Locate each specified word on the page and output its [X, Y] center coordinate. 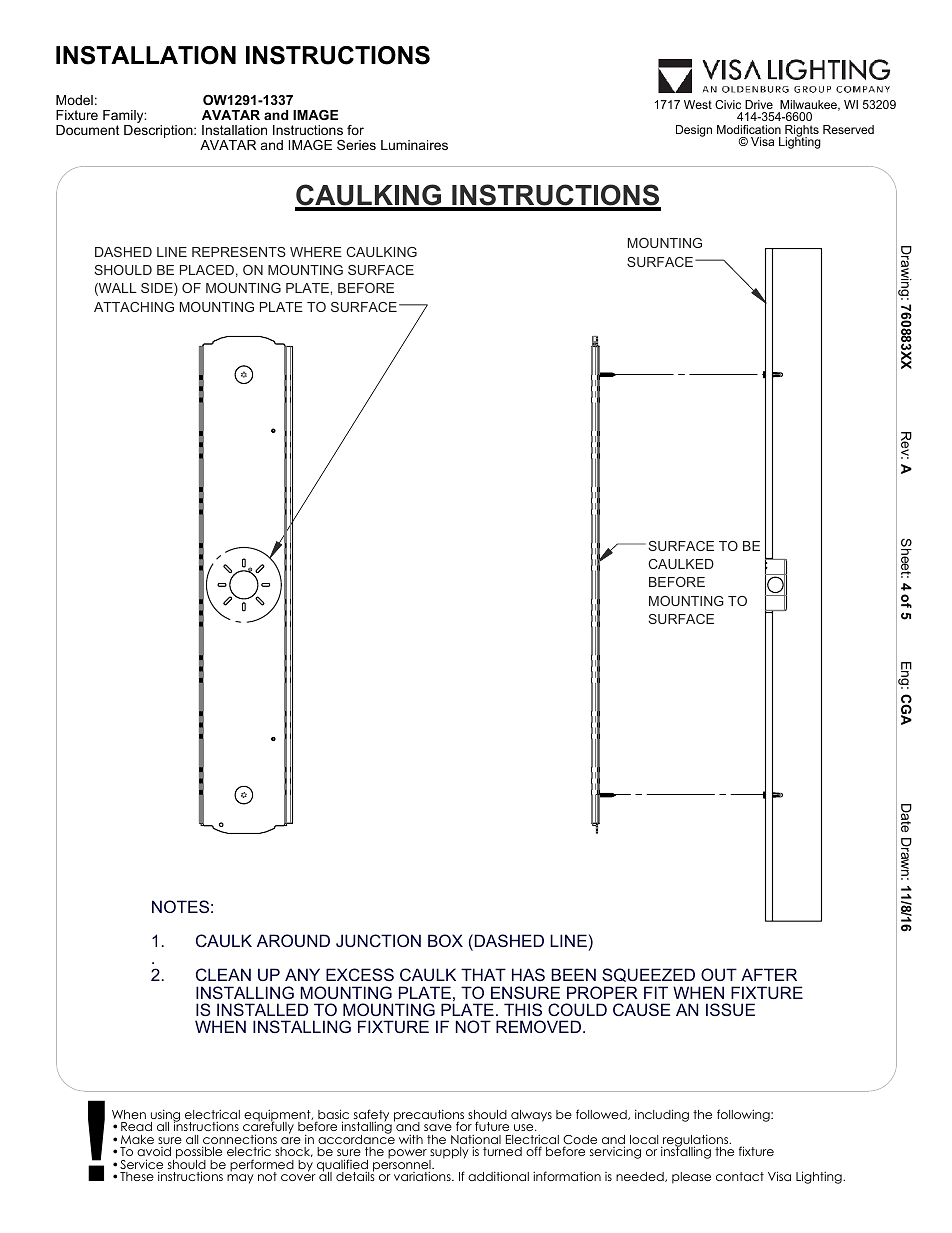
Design [694, 131]
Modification [749, 129]
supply [449, 1154]
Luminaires [414, 145]
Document [88, 130]
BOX [445, 940]
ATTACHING [134, 307]
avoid [154, 1151]
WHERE [316, 252]
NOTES [180, 906]
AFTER [769, 974]
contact [740, 1176]
